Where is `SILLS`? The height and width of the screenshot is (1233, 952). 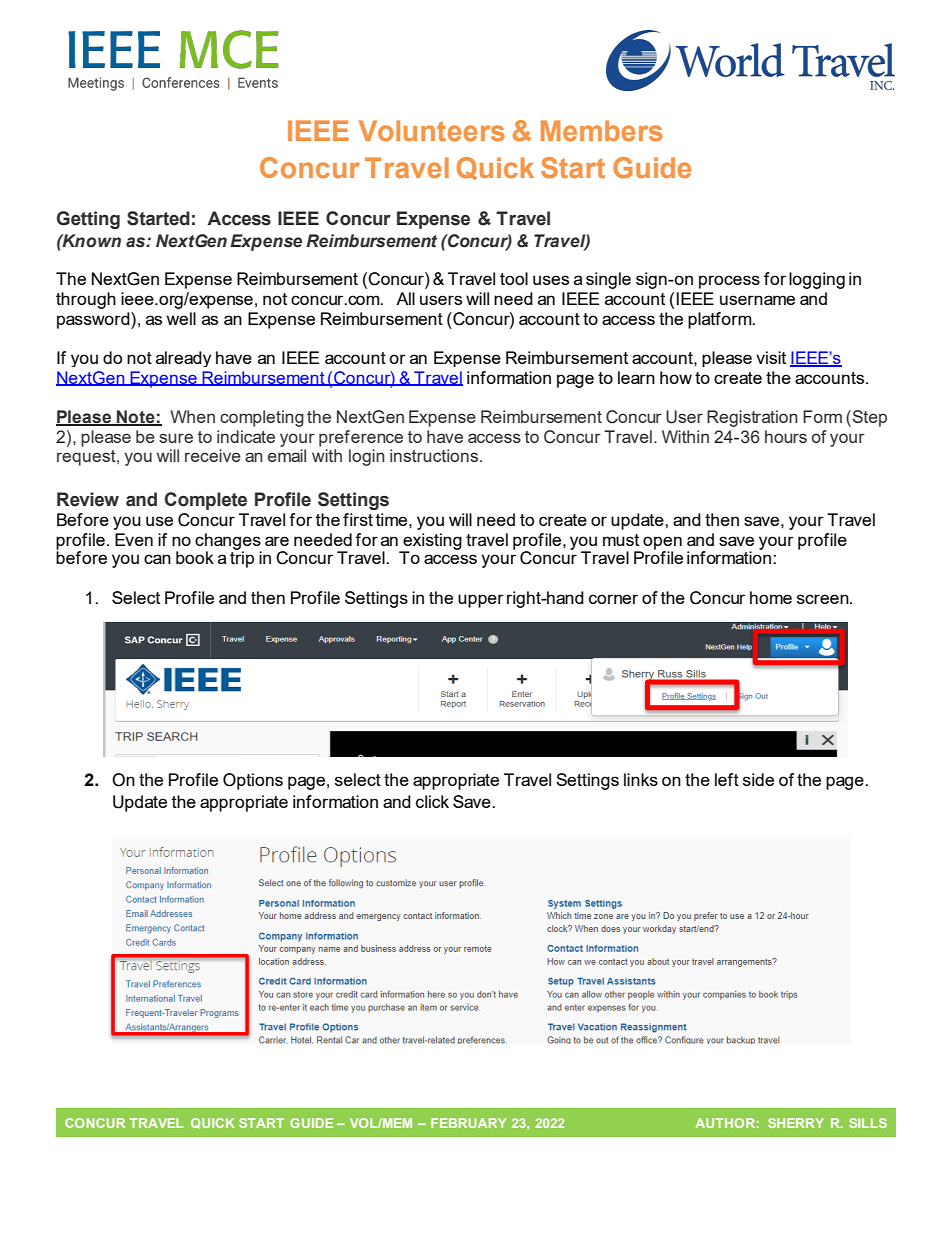 SILLS is located at coordinates (868, 1123).
